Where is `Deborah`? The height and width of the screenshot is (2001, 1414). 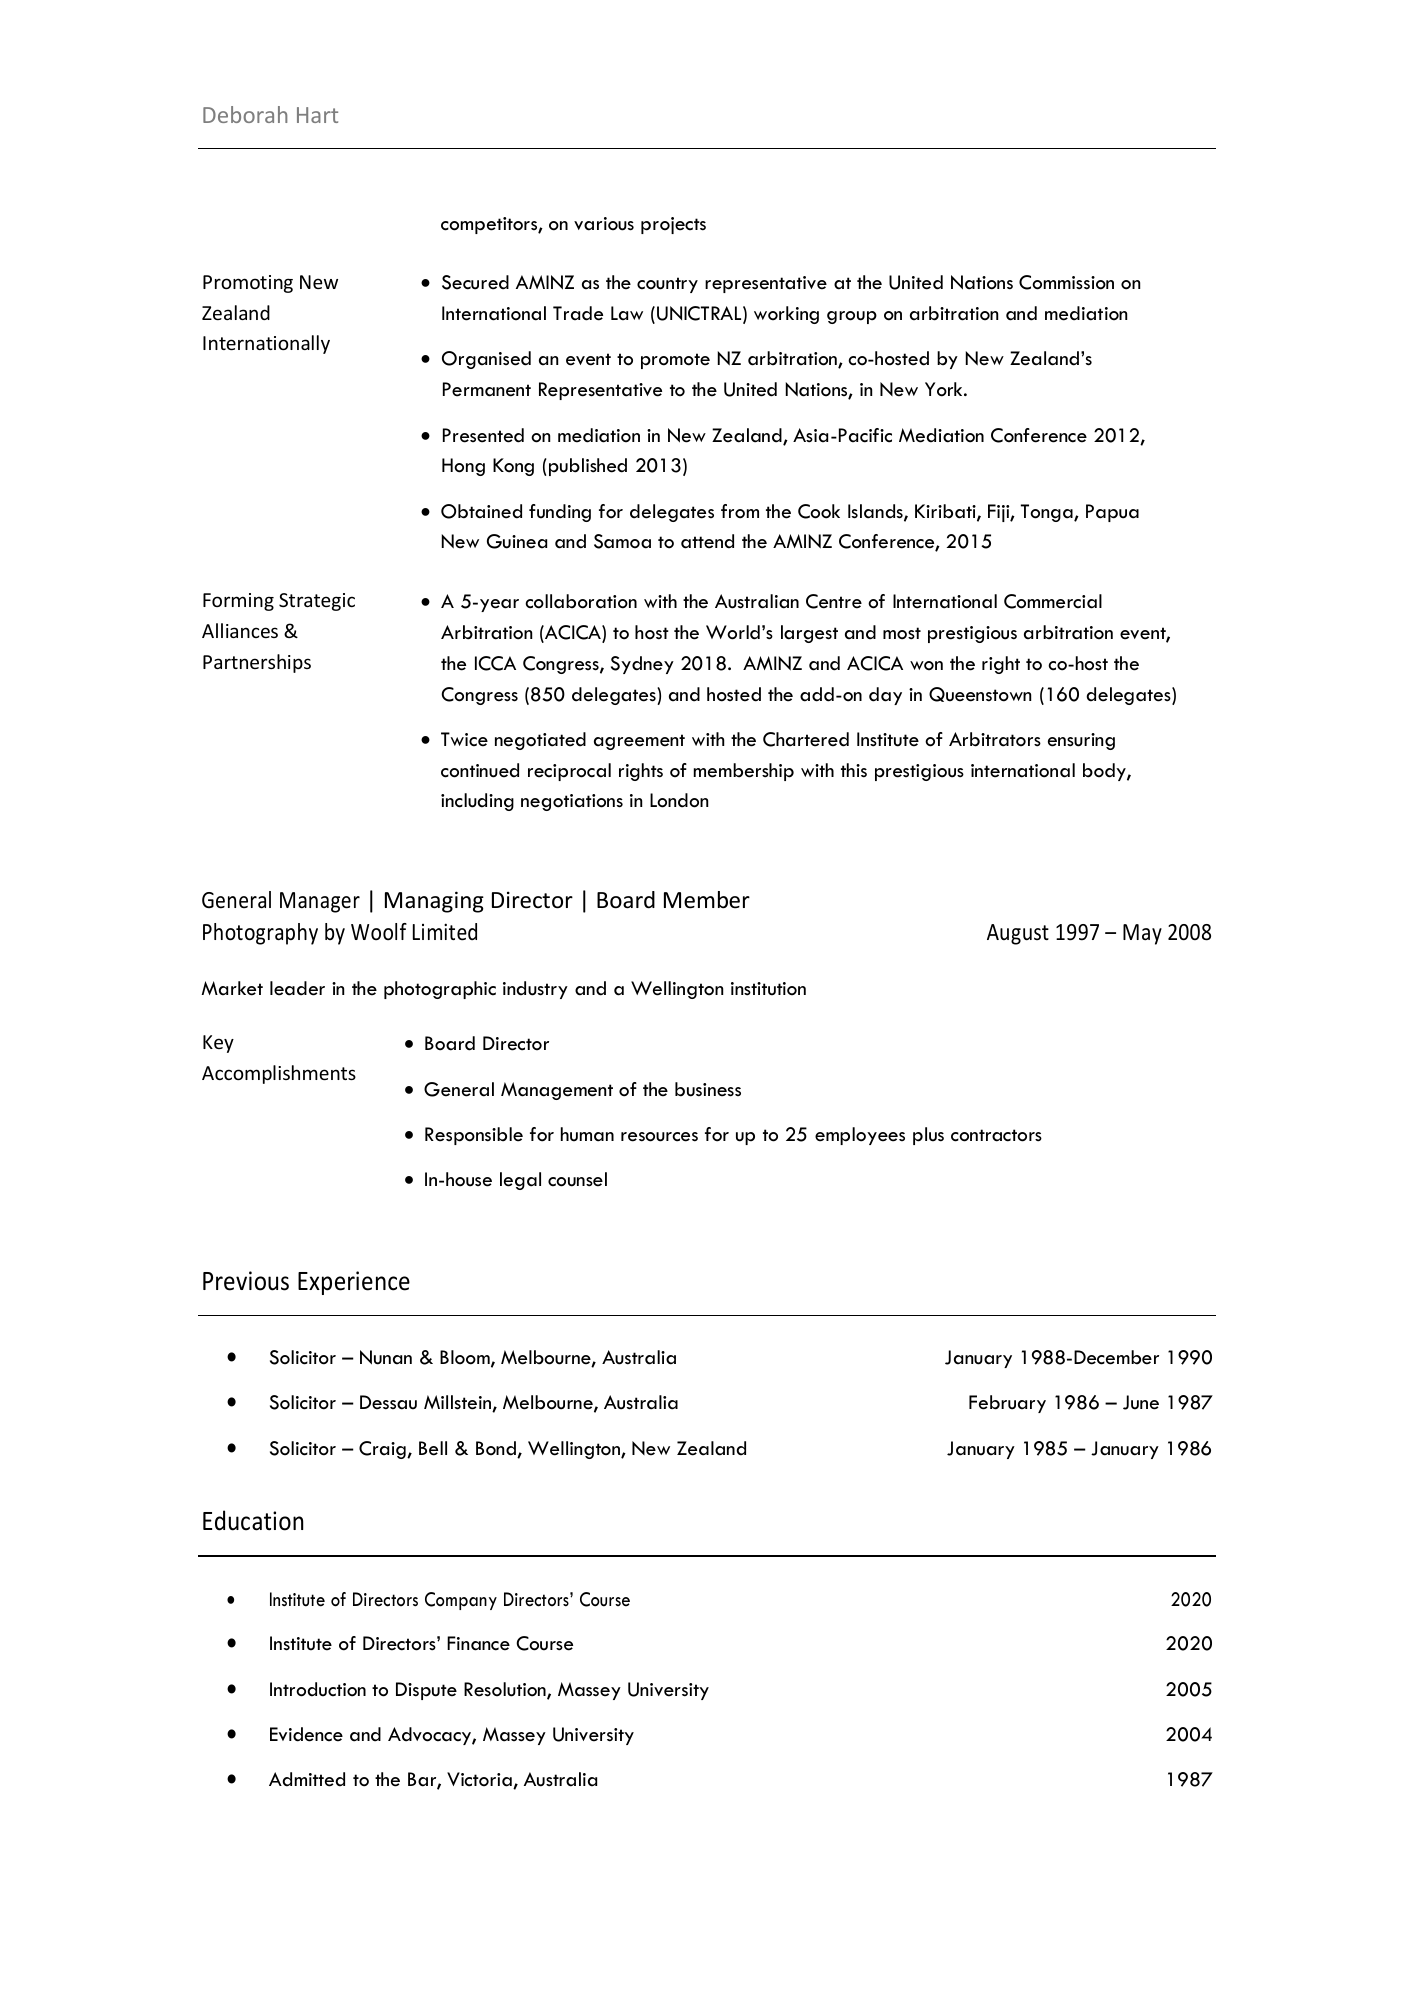
Deborah is located at coordinates (245, 114).
